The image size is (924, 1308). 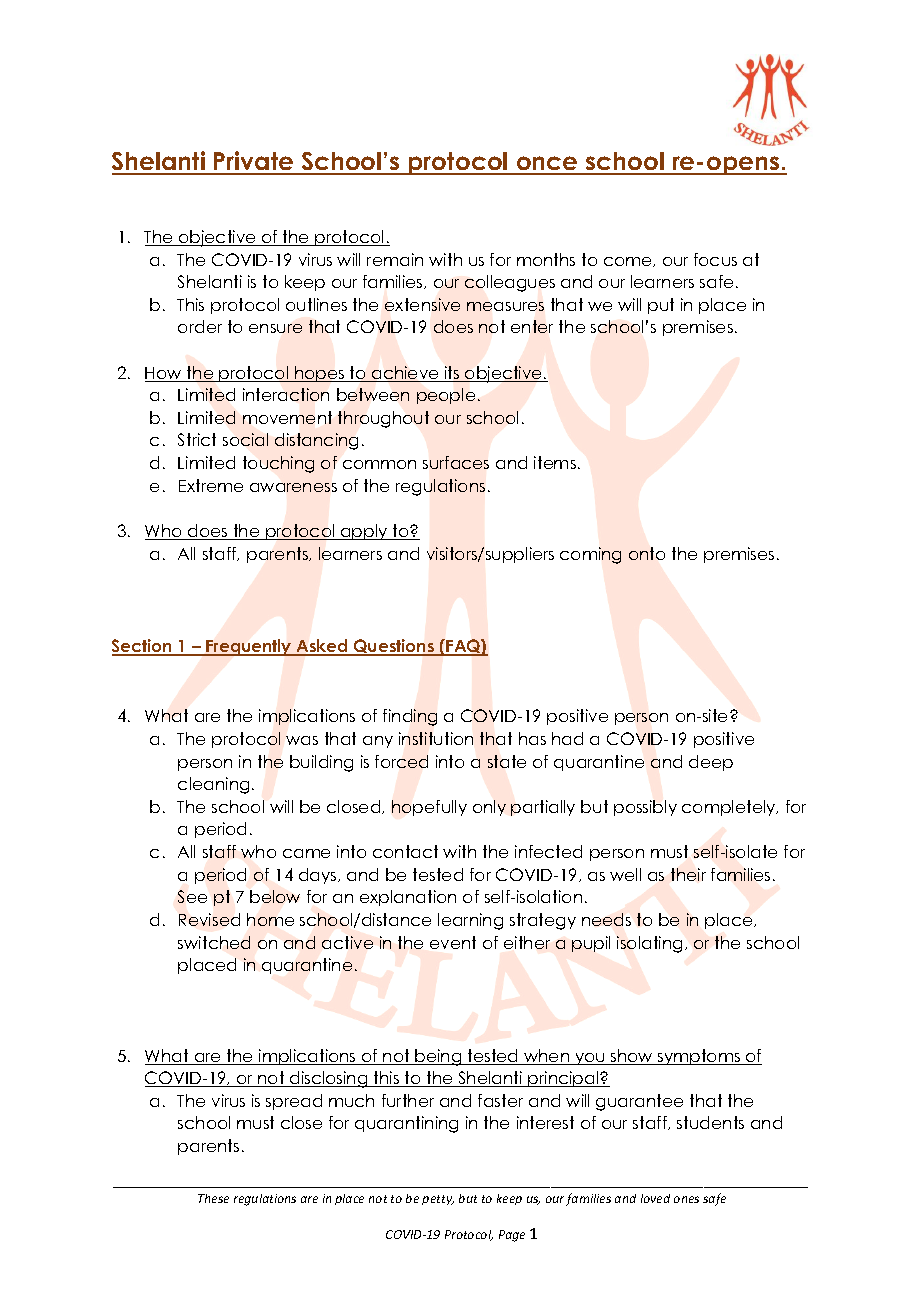 I want to click on items, so click(x=555, y=462).
